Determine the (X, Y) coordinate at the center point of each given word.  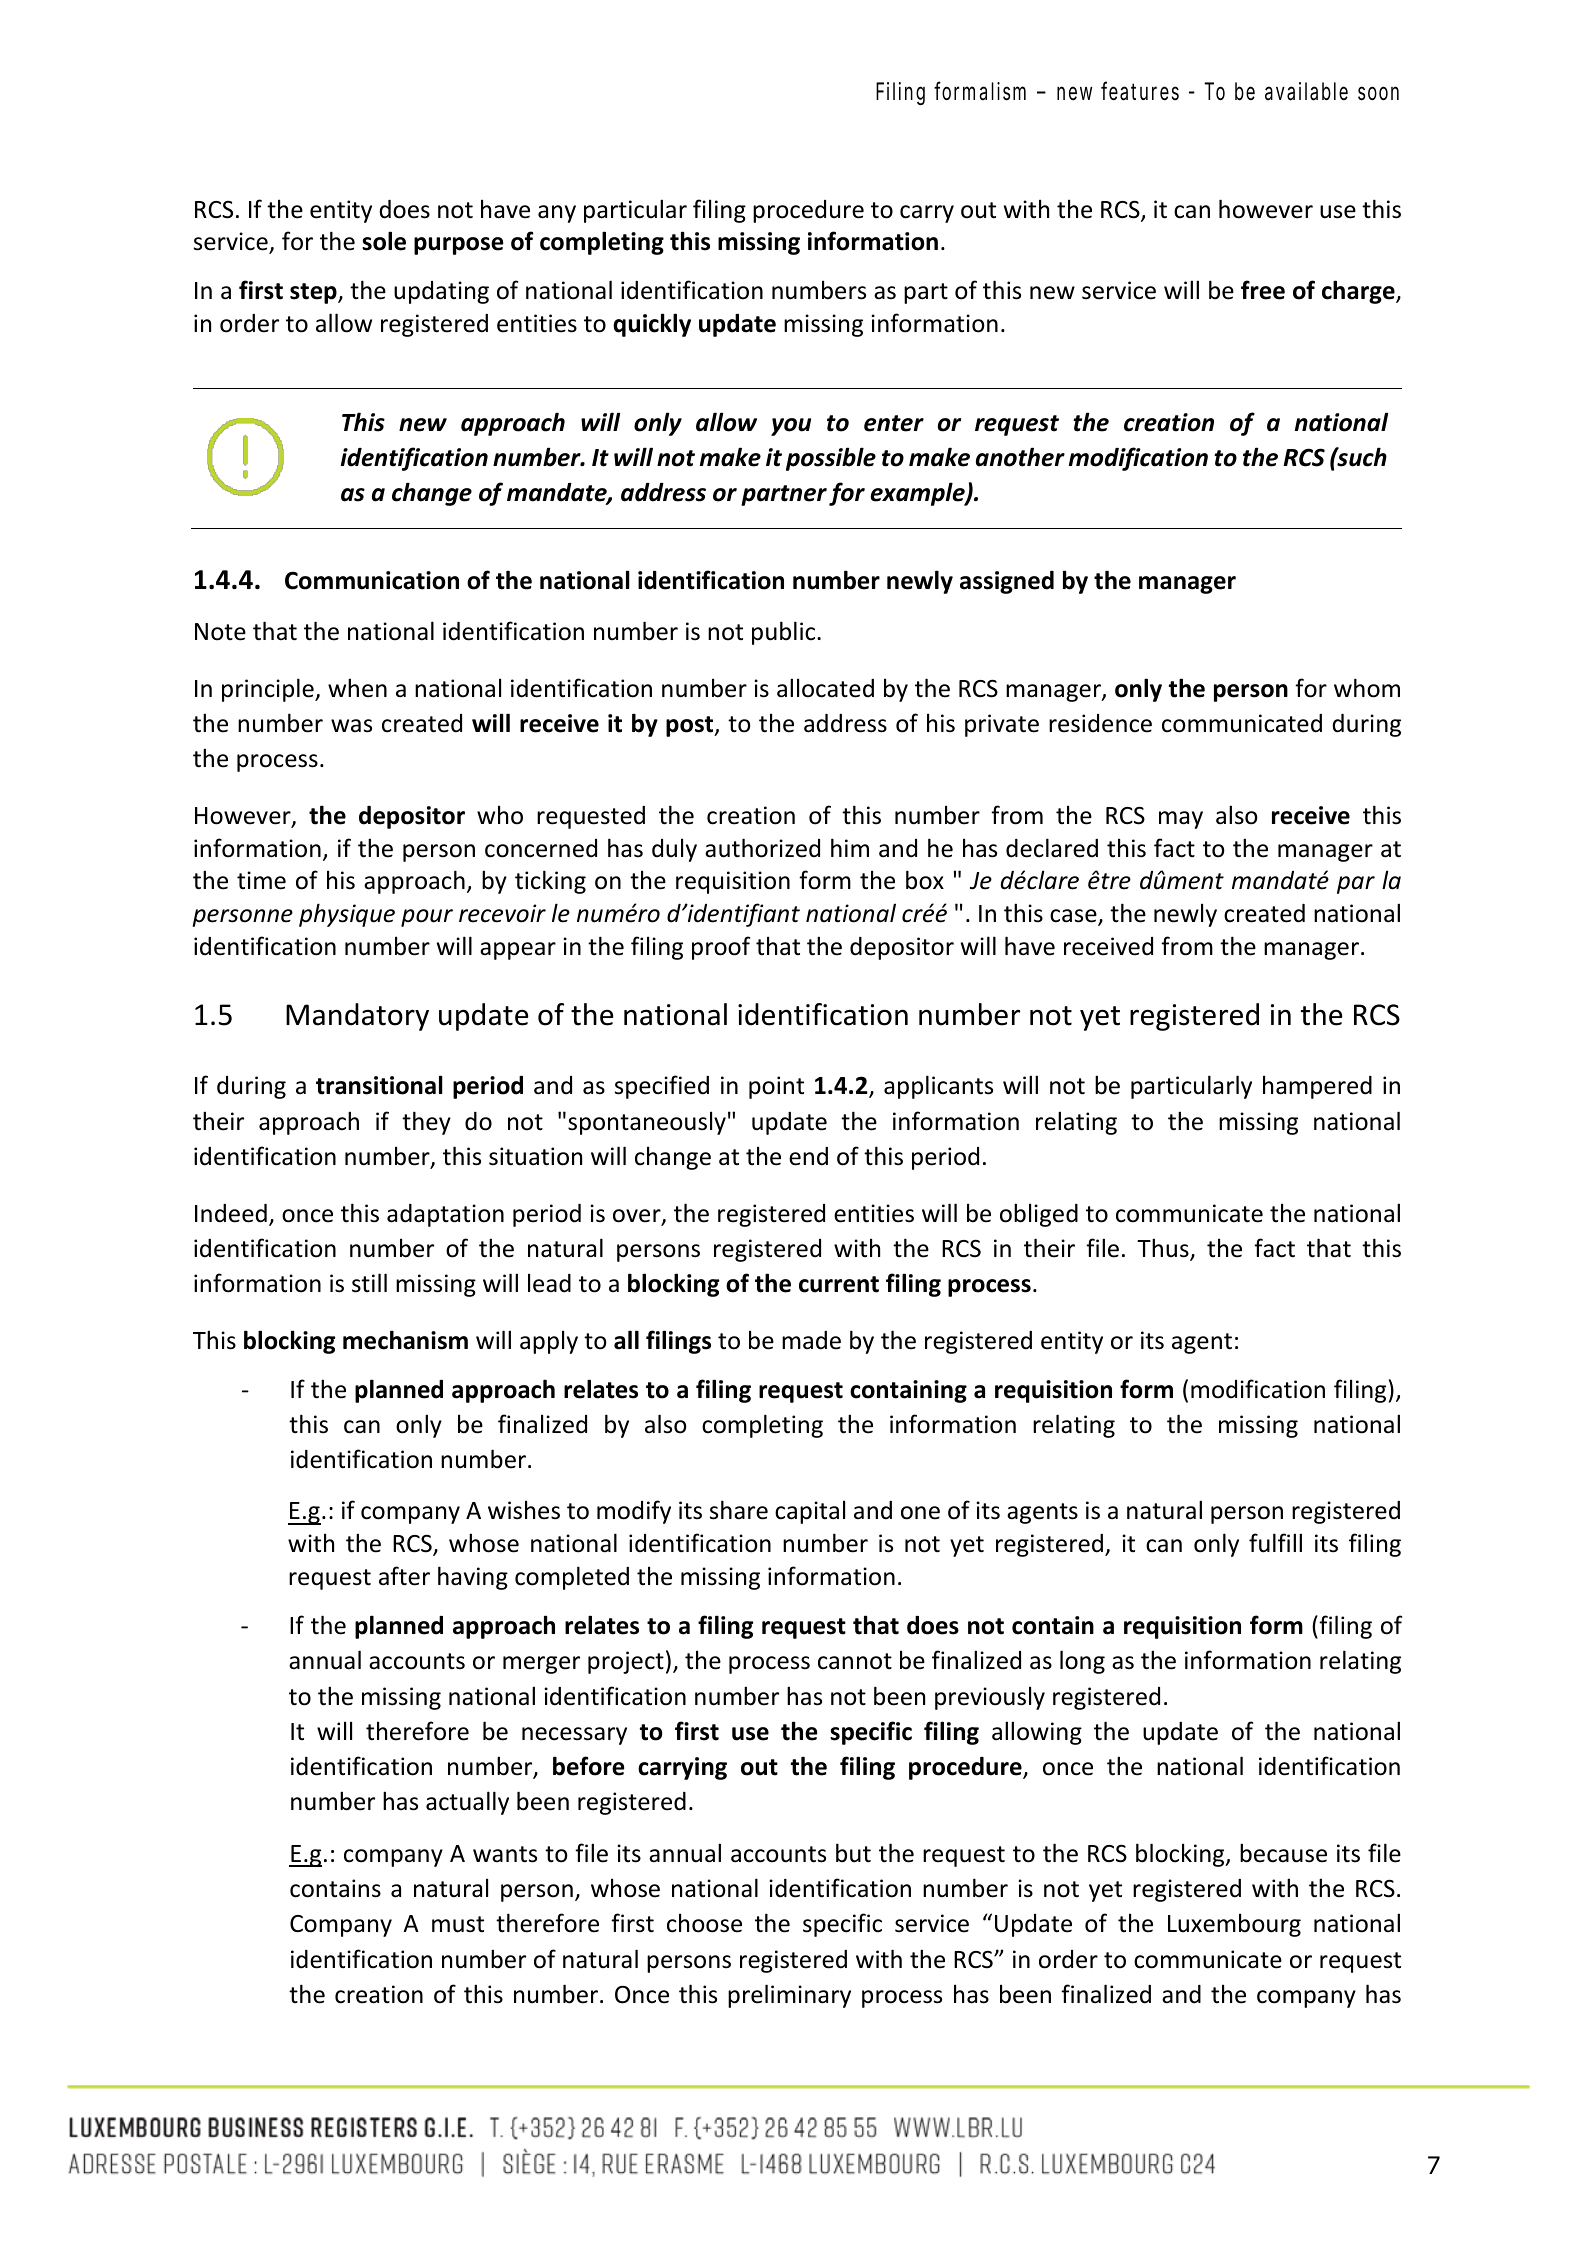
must (458, 1924)
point (776, 1087)
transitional (379, 1085)
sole (384, 241)
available (1306, 91)
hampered (1317, 1087)
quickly (652, 325)
